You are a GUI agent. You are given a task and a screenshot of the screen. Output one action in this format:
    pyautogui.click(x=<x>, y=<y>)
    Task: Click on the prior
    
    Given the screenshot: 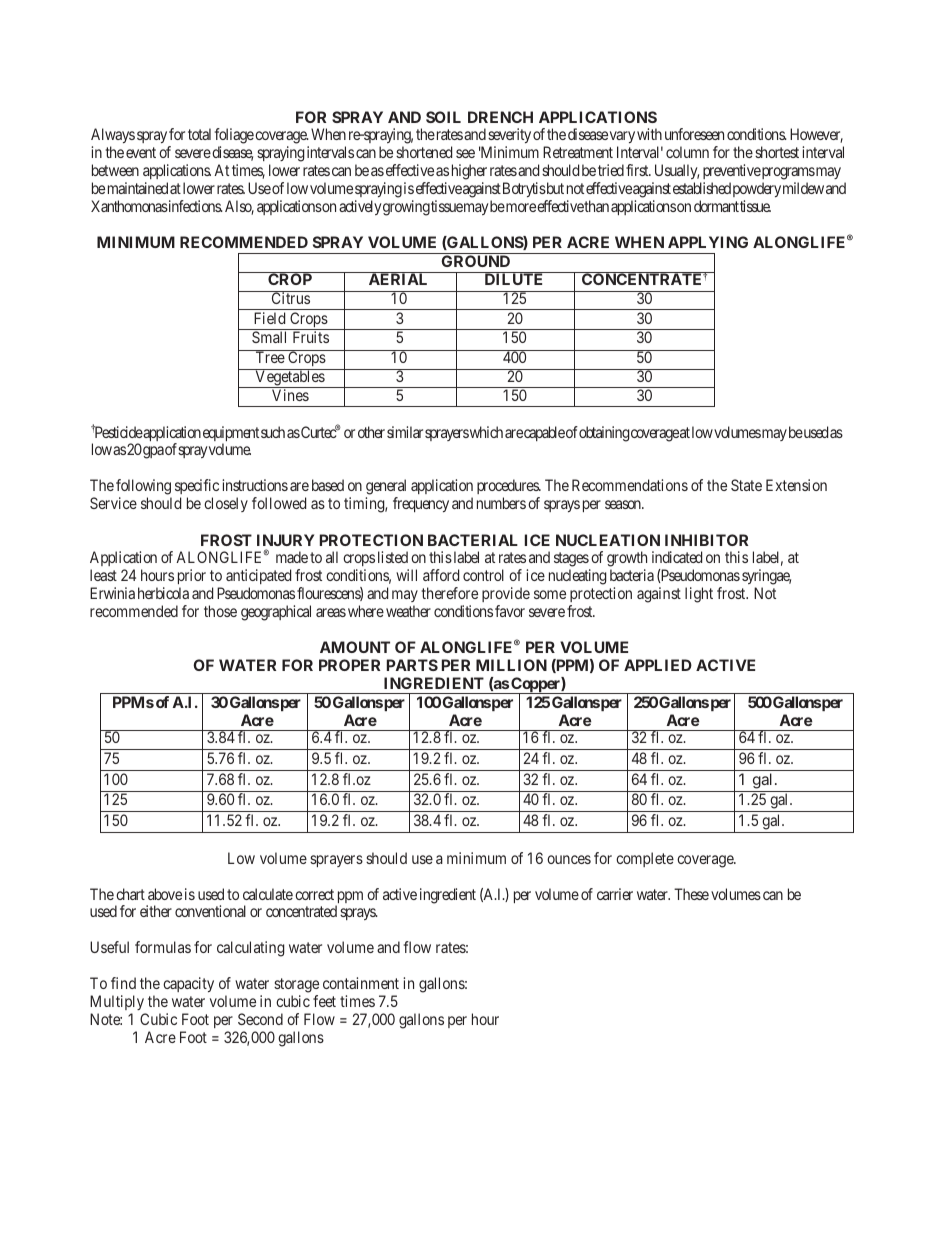 What is the action you would take?
    pyautogui.click(x=192, y=576)
